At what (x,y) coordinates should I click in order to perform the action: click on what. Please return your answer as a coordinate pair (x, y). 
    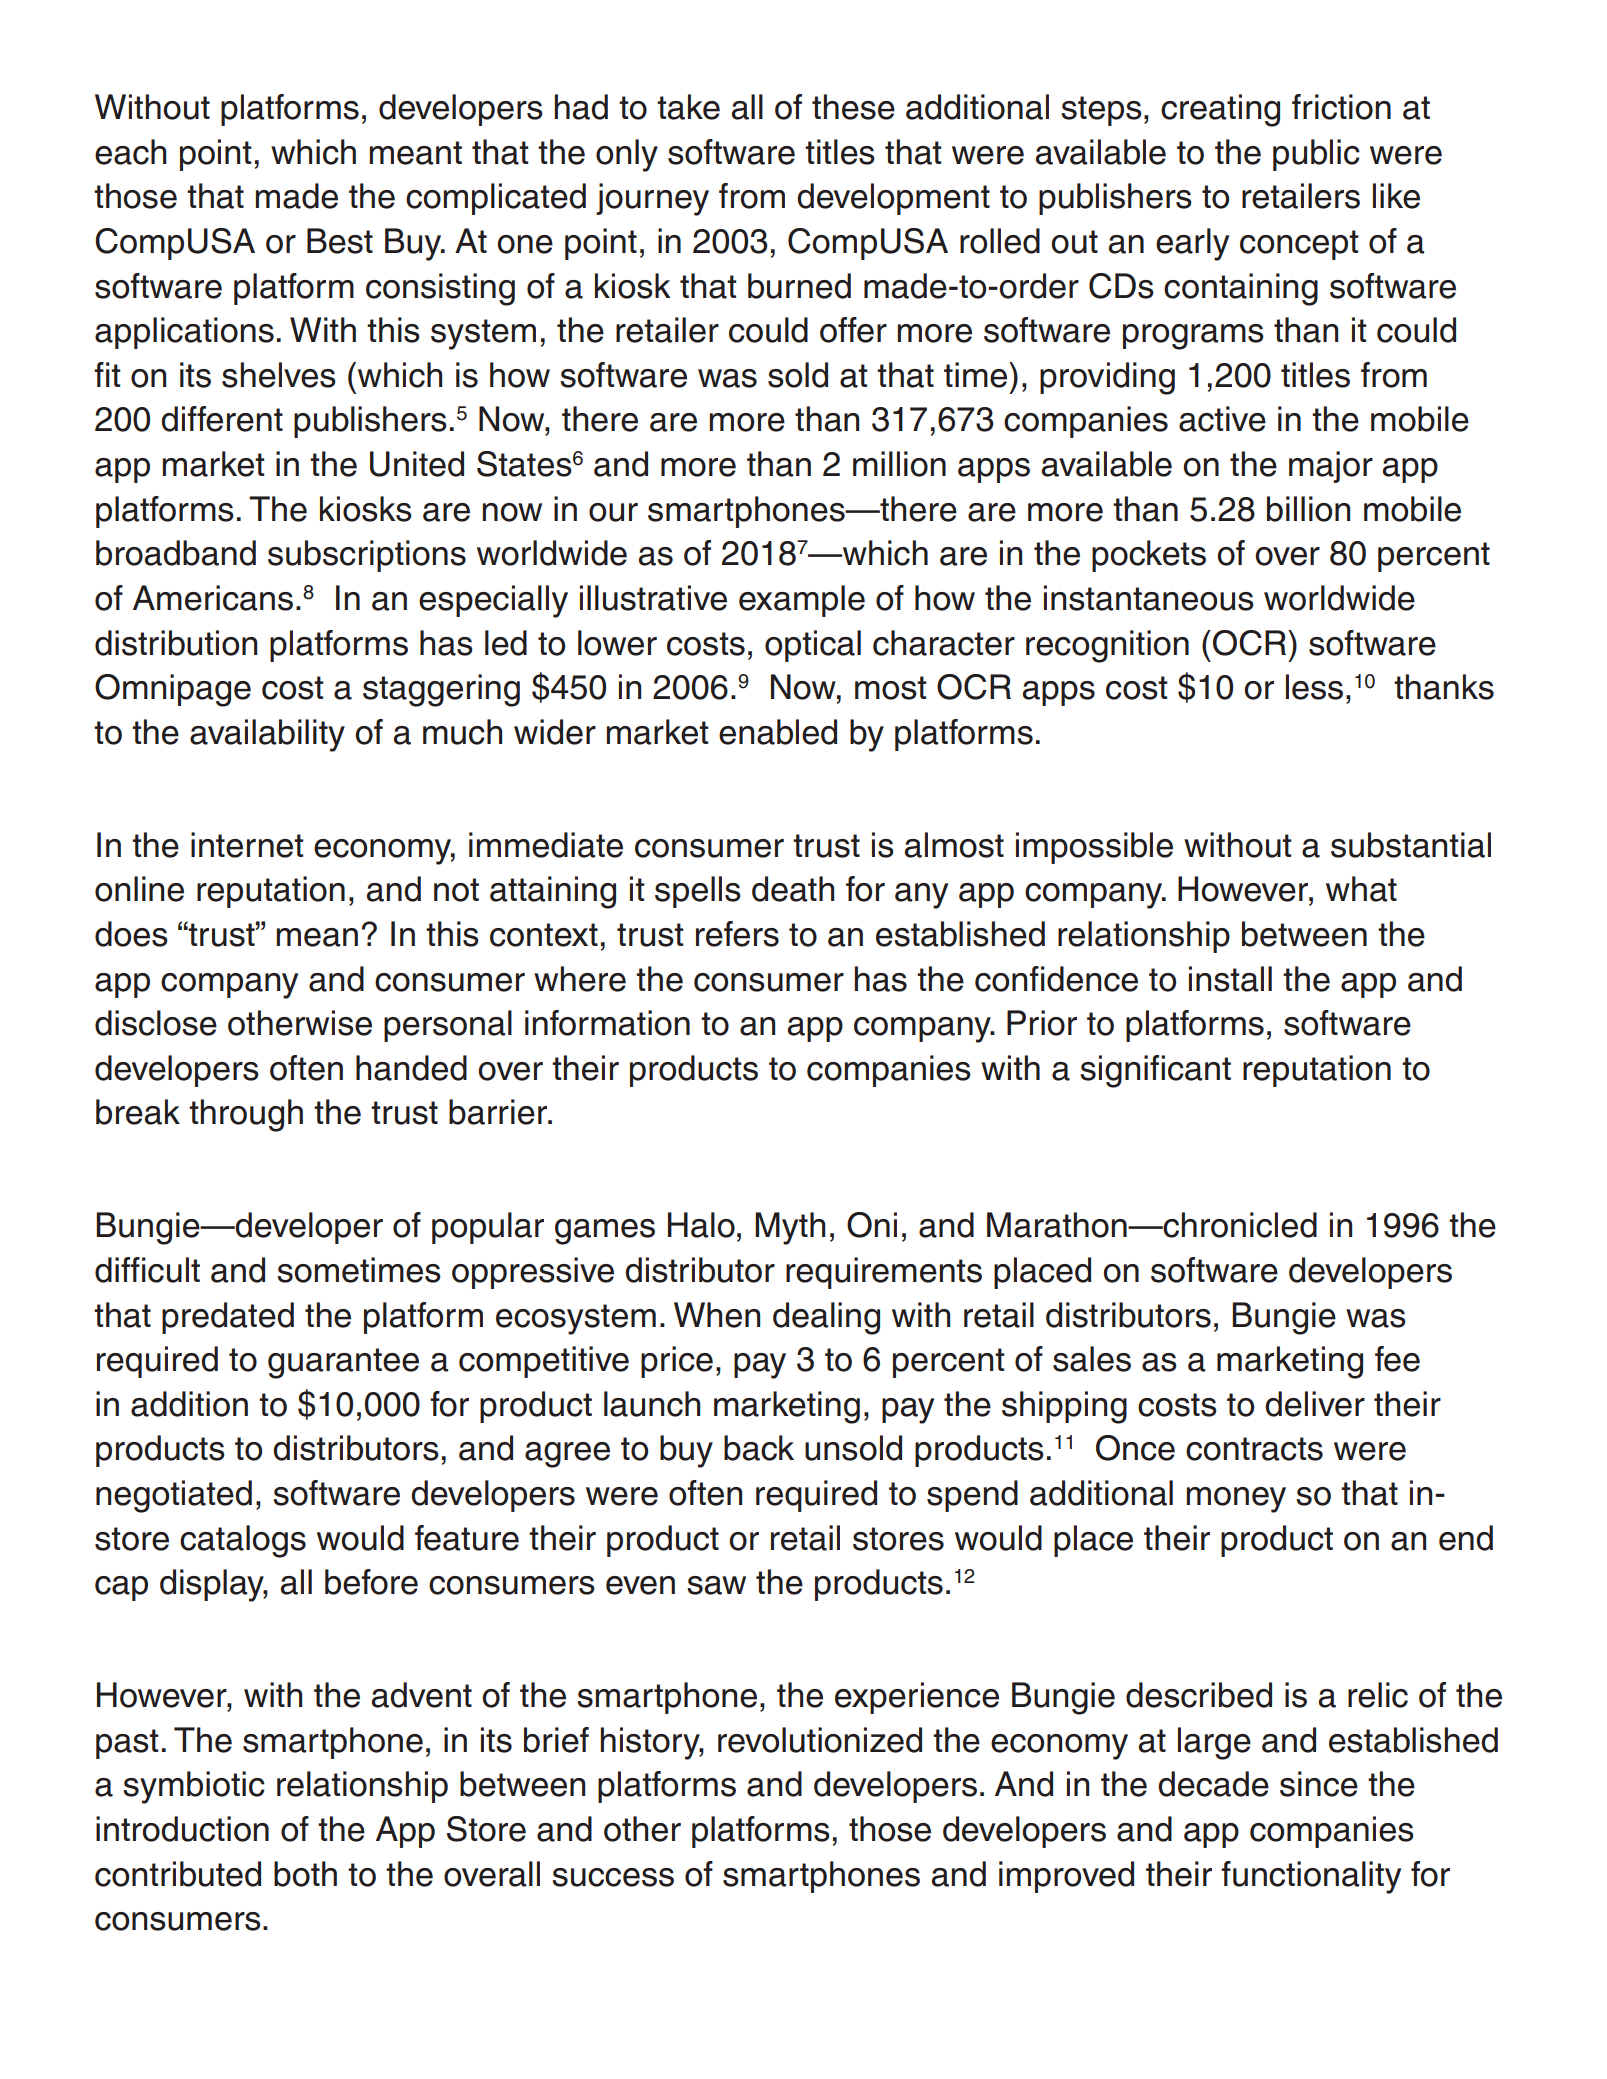
    Looking at the image, I should click on (1361, 889).
